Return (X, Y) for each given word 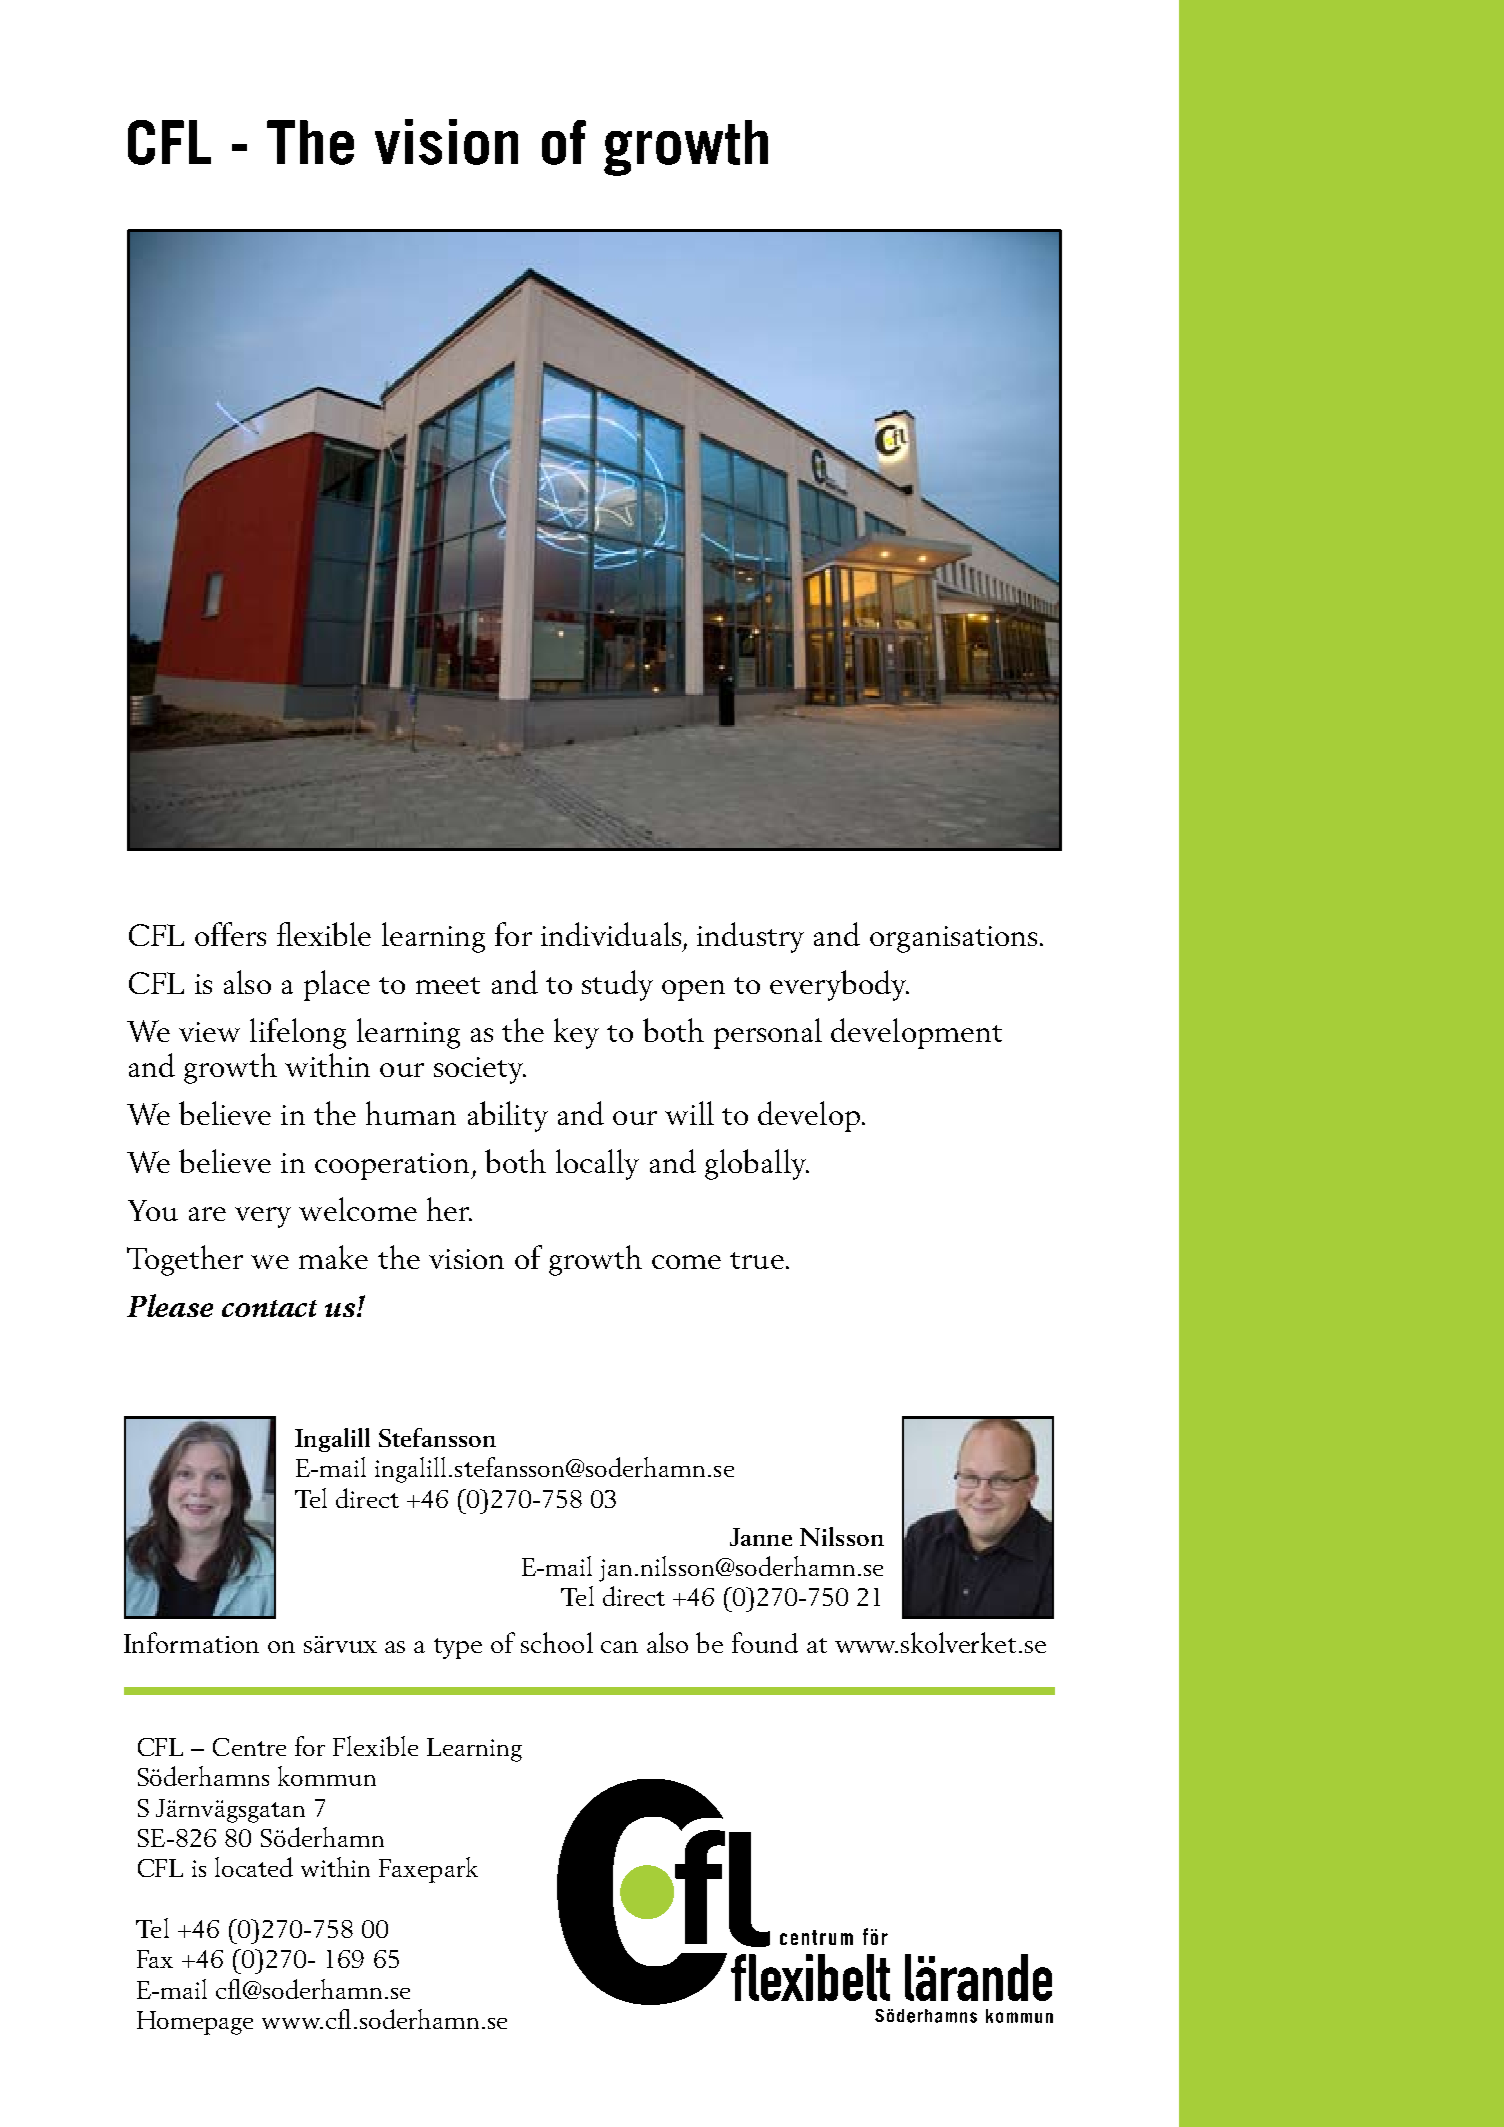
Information (191, 1642)
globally (756, 1164)
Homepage (195, 2023)
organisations (953, 939)
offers (230, 934)
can (619, 1647)
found (765, 1642)
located (254, 1867)
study (617, 985)
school (557, 1642)
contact (269, 1308)
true (757, 1260)
